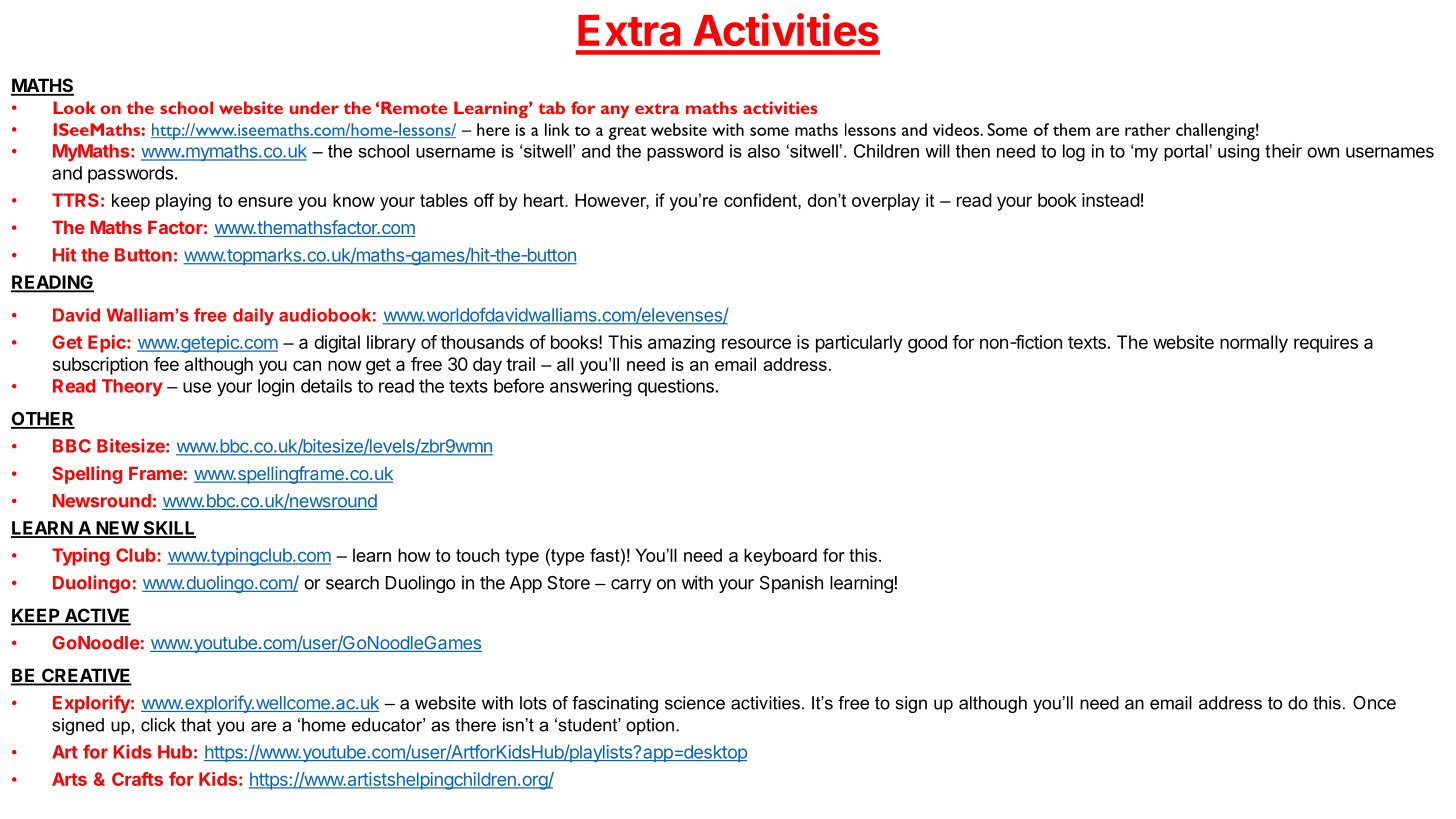 This screenshot has width=1456, height=819. What do you see at coordinates (791, 584) in the screenshot?
I see `Spanish` at bounding box center [791, 584].
